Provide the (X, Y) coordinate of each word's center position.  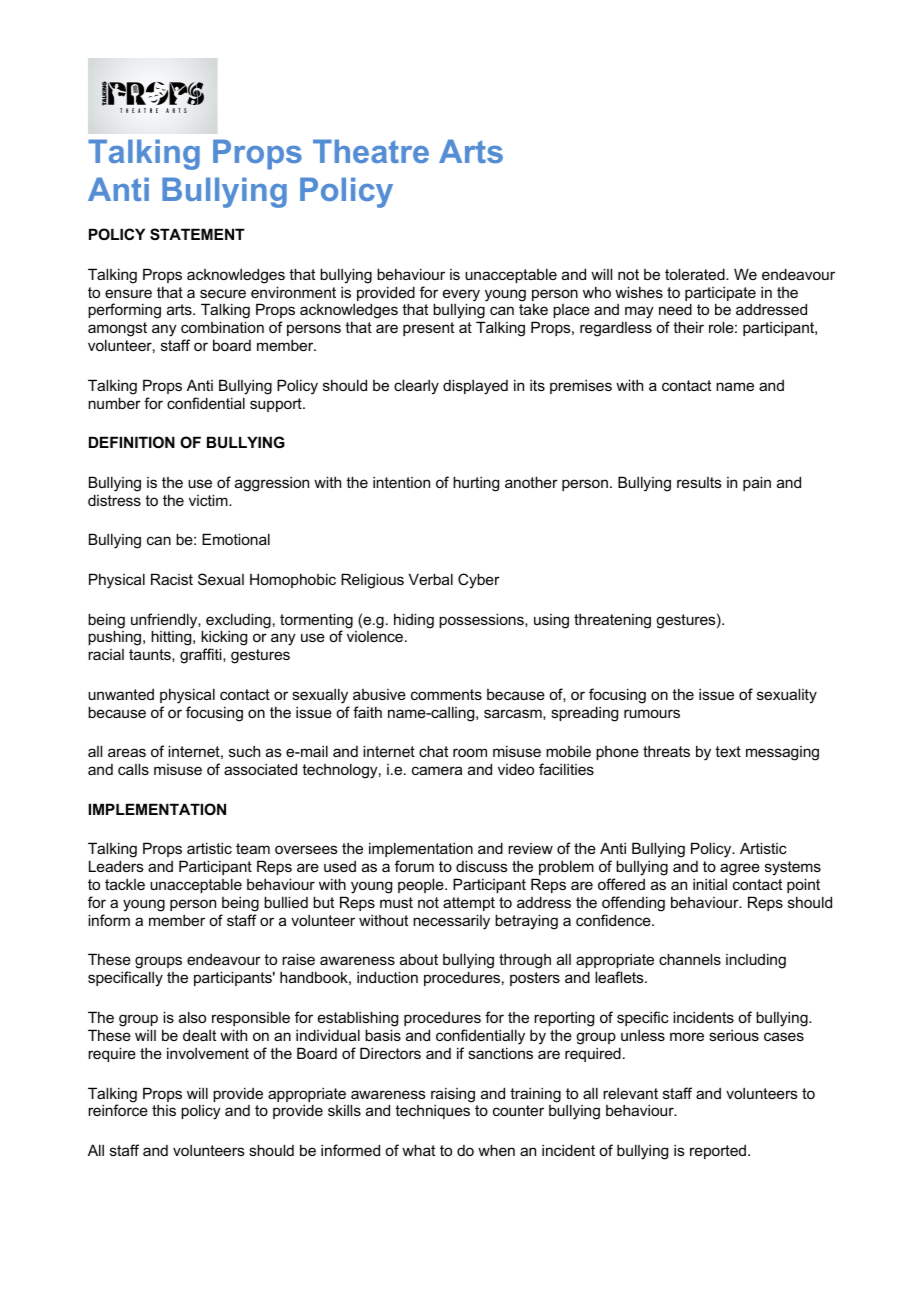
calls (133, 769)
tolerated (696, 274)
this (164, 1110)
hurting (476, 484)
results (699, 482)
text (728, 751)
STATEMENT (197, 234)
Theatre (371, 151)
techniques (432, 1112)
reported (718, 1152)
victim (209, 500)
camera (437, 770)
